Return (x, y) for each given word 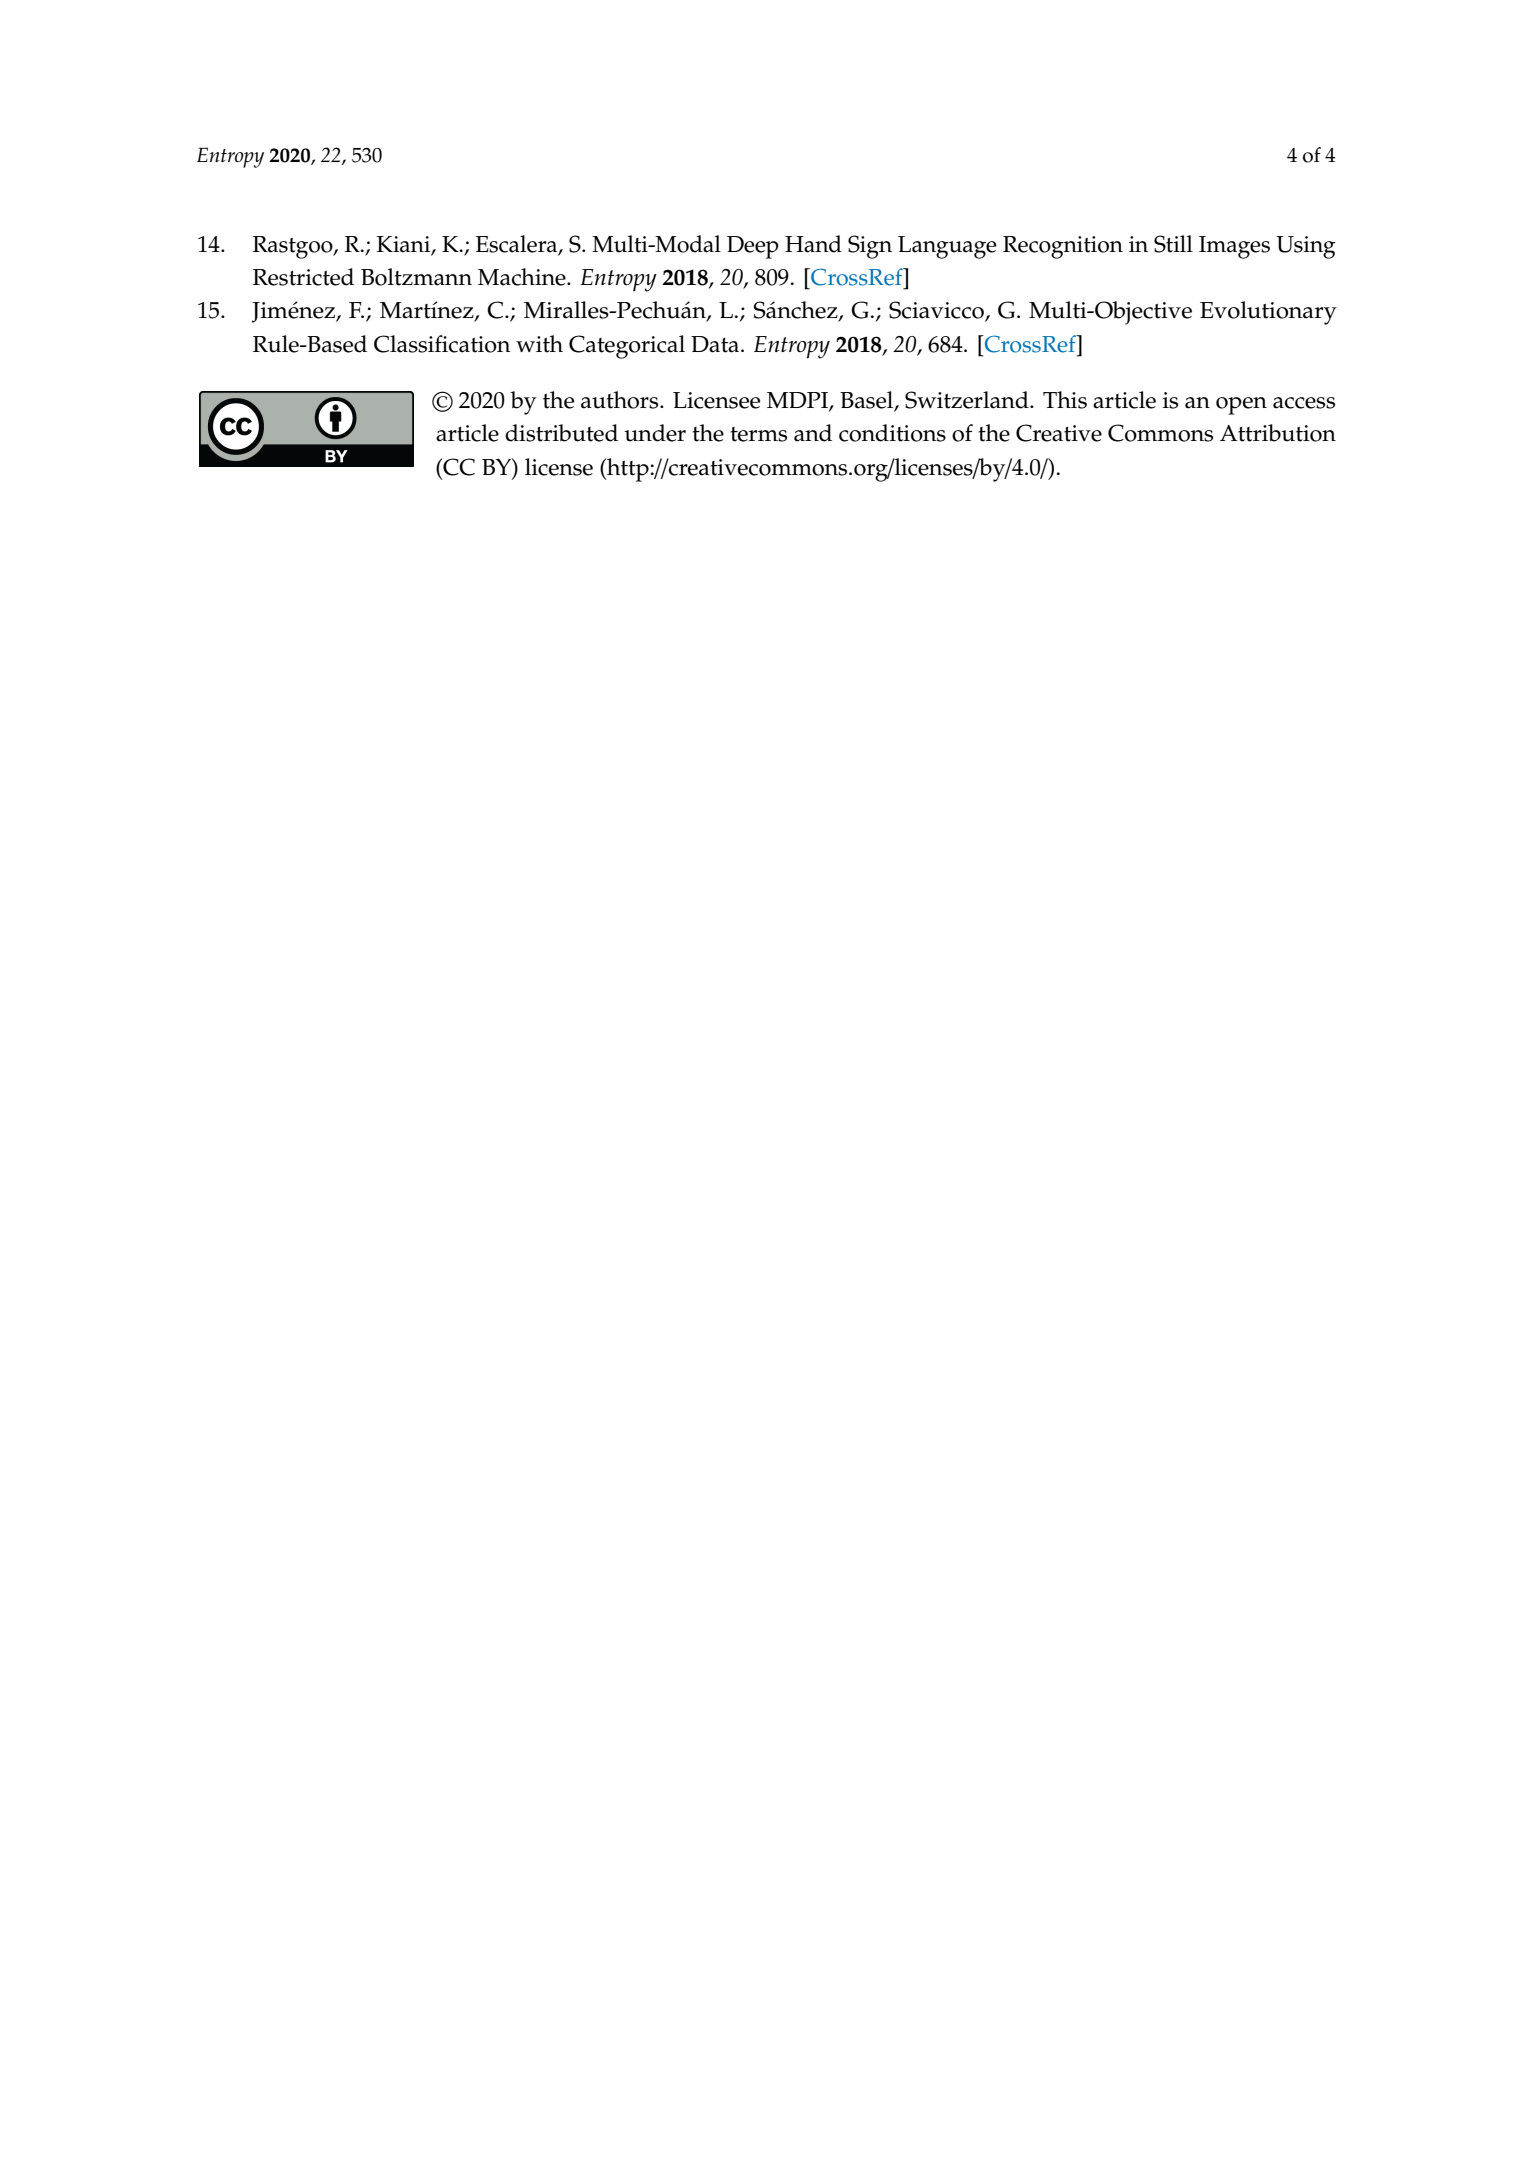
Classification (442, 344)
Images (1234, 247)
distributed (561, 433)
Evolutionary (1268, 313)
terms (758, 434)
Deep (753, 247)
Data (716, 344)
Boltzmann (416, 277)
